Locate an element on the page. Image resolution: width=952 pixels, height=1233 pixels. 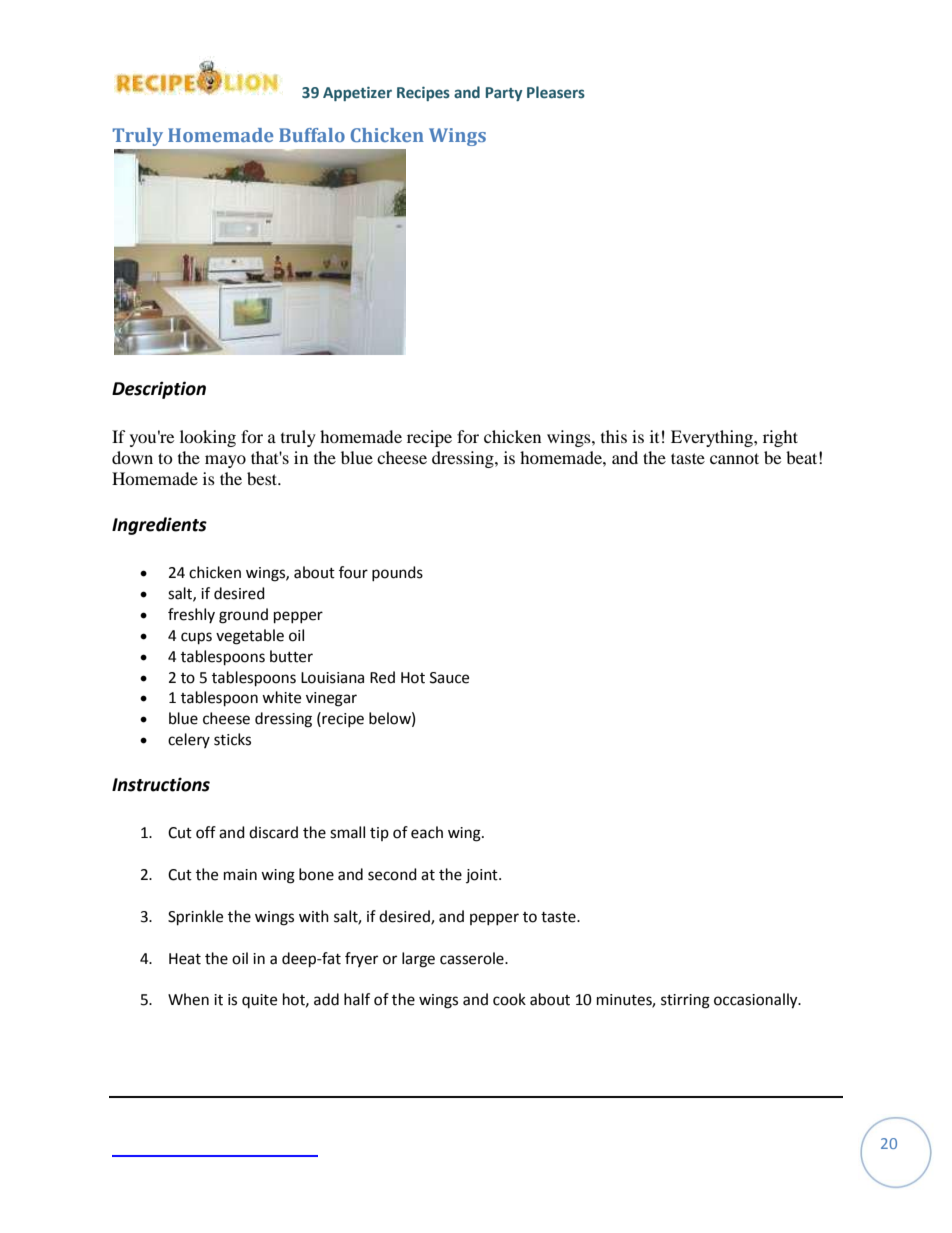
this is located at coordinates (614, 436).
